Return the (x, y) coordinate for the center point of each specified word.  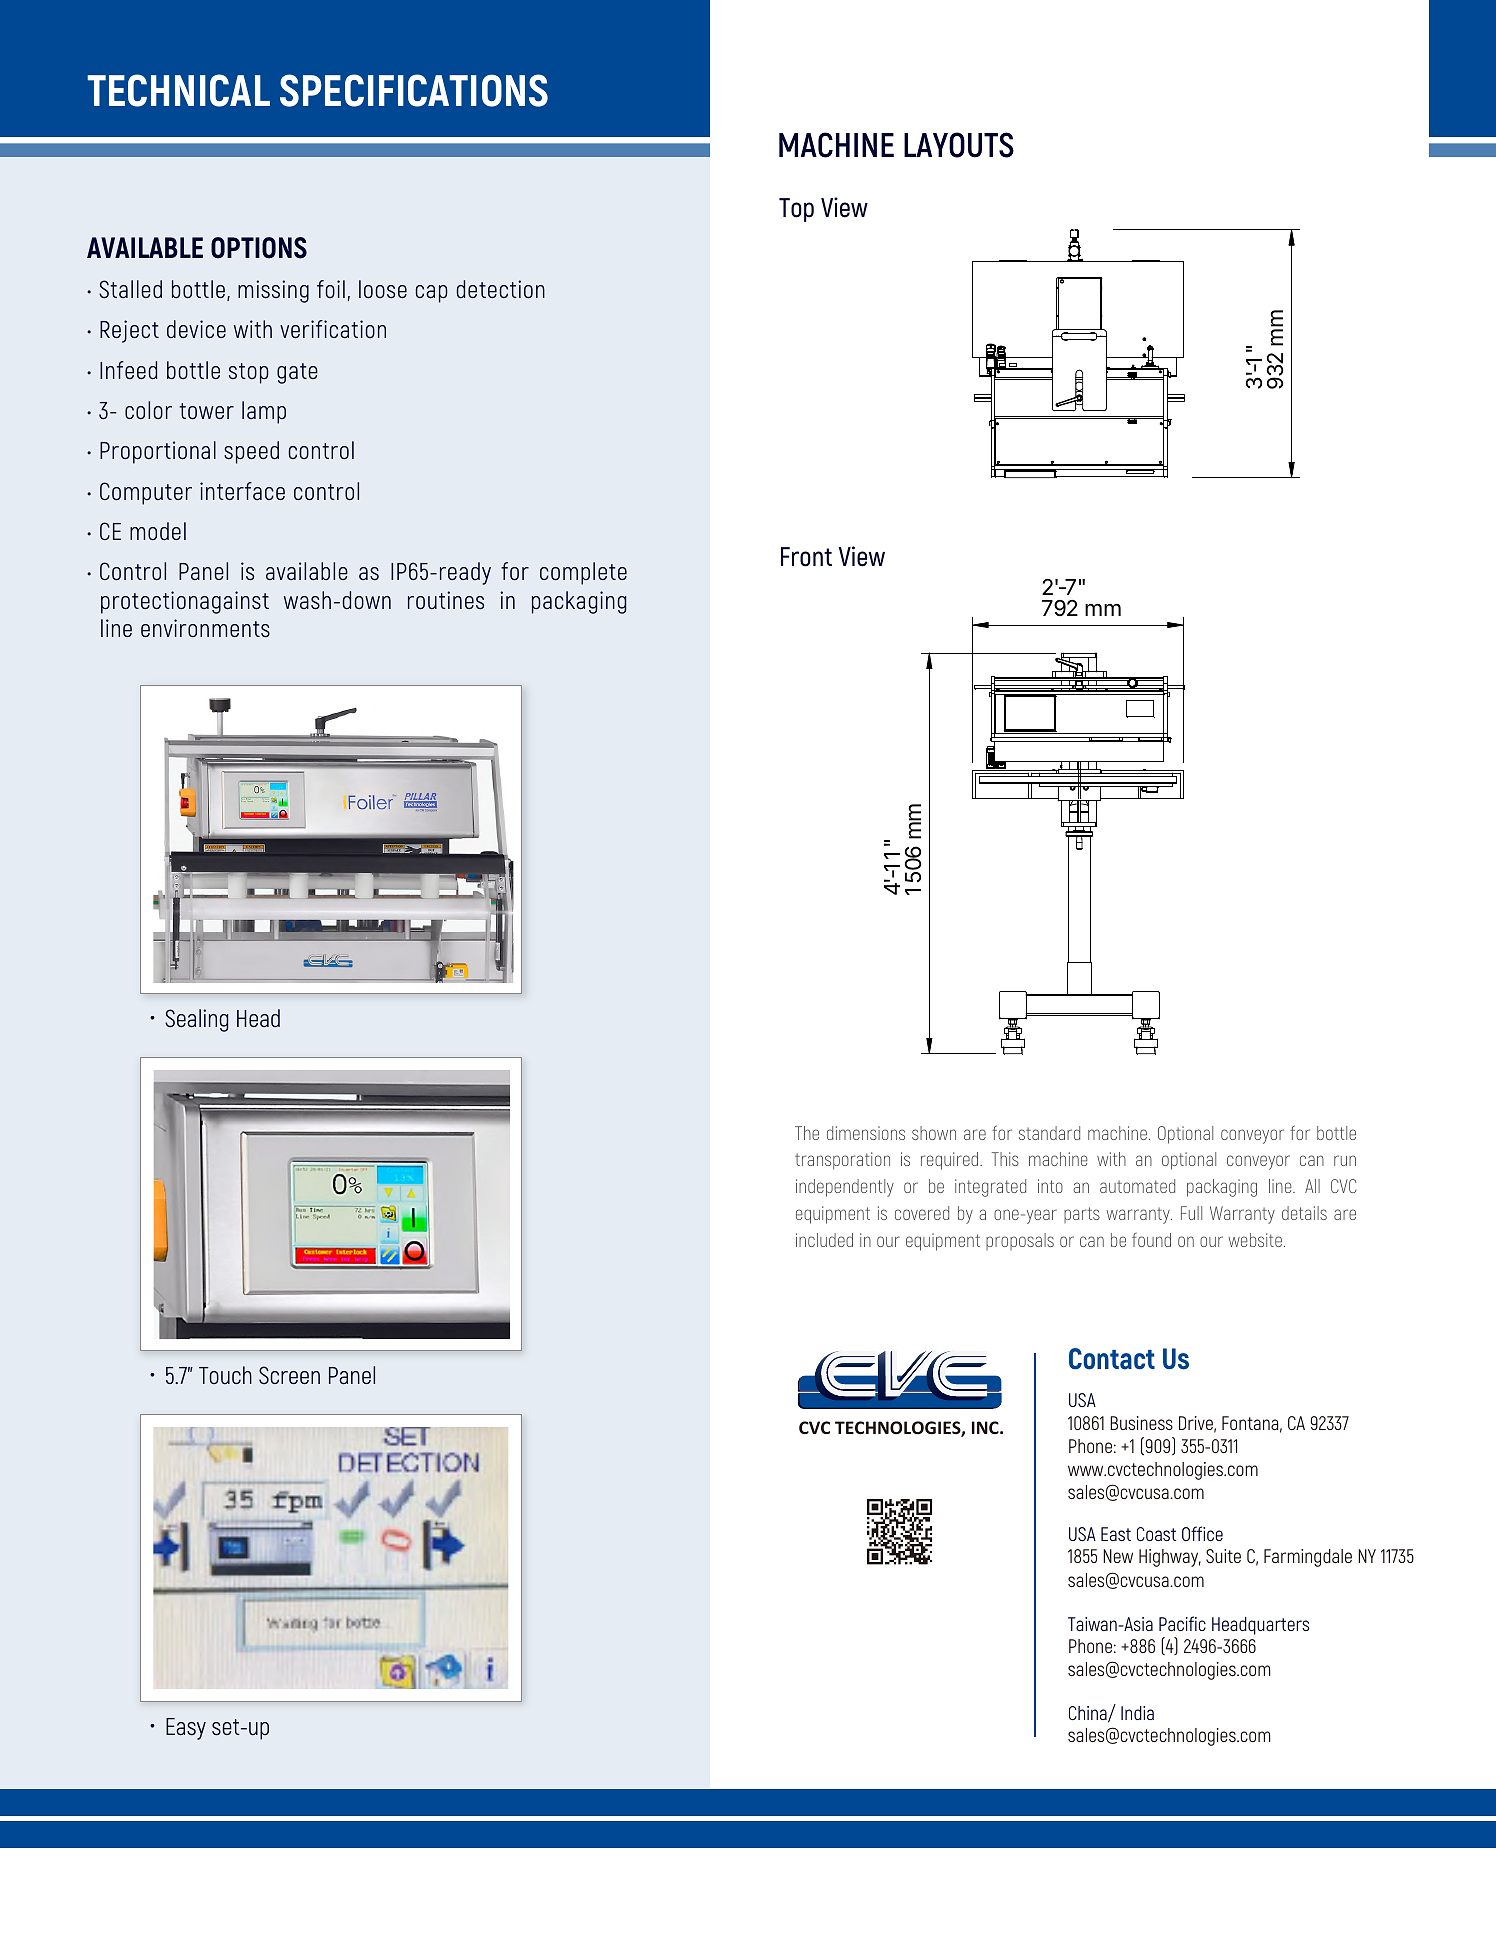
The (807, 1133)
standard (1049, 1133)
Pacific (1182, 1623)
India (1137, 1713)
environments (205, 628)
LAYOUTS (959, 145)
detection (501, 289)
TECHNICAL (178, 90)
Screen (289, 1375)
